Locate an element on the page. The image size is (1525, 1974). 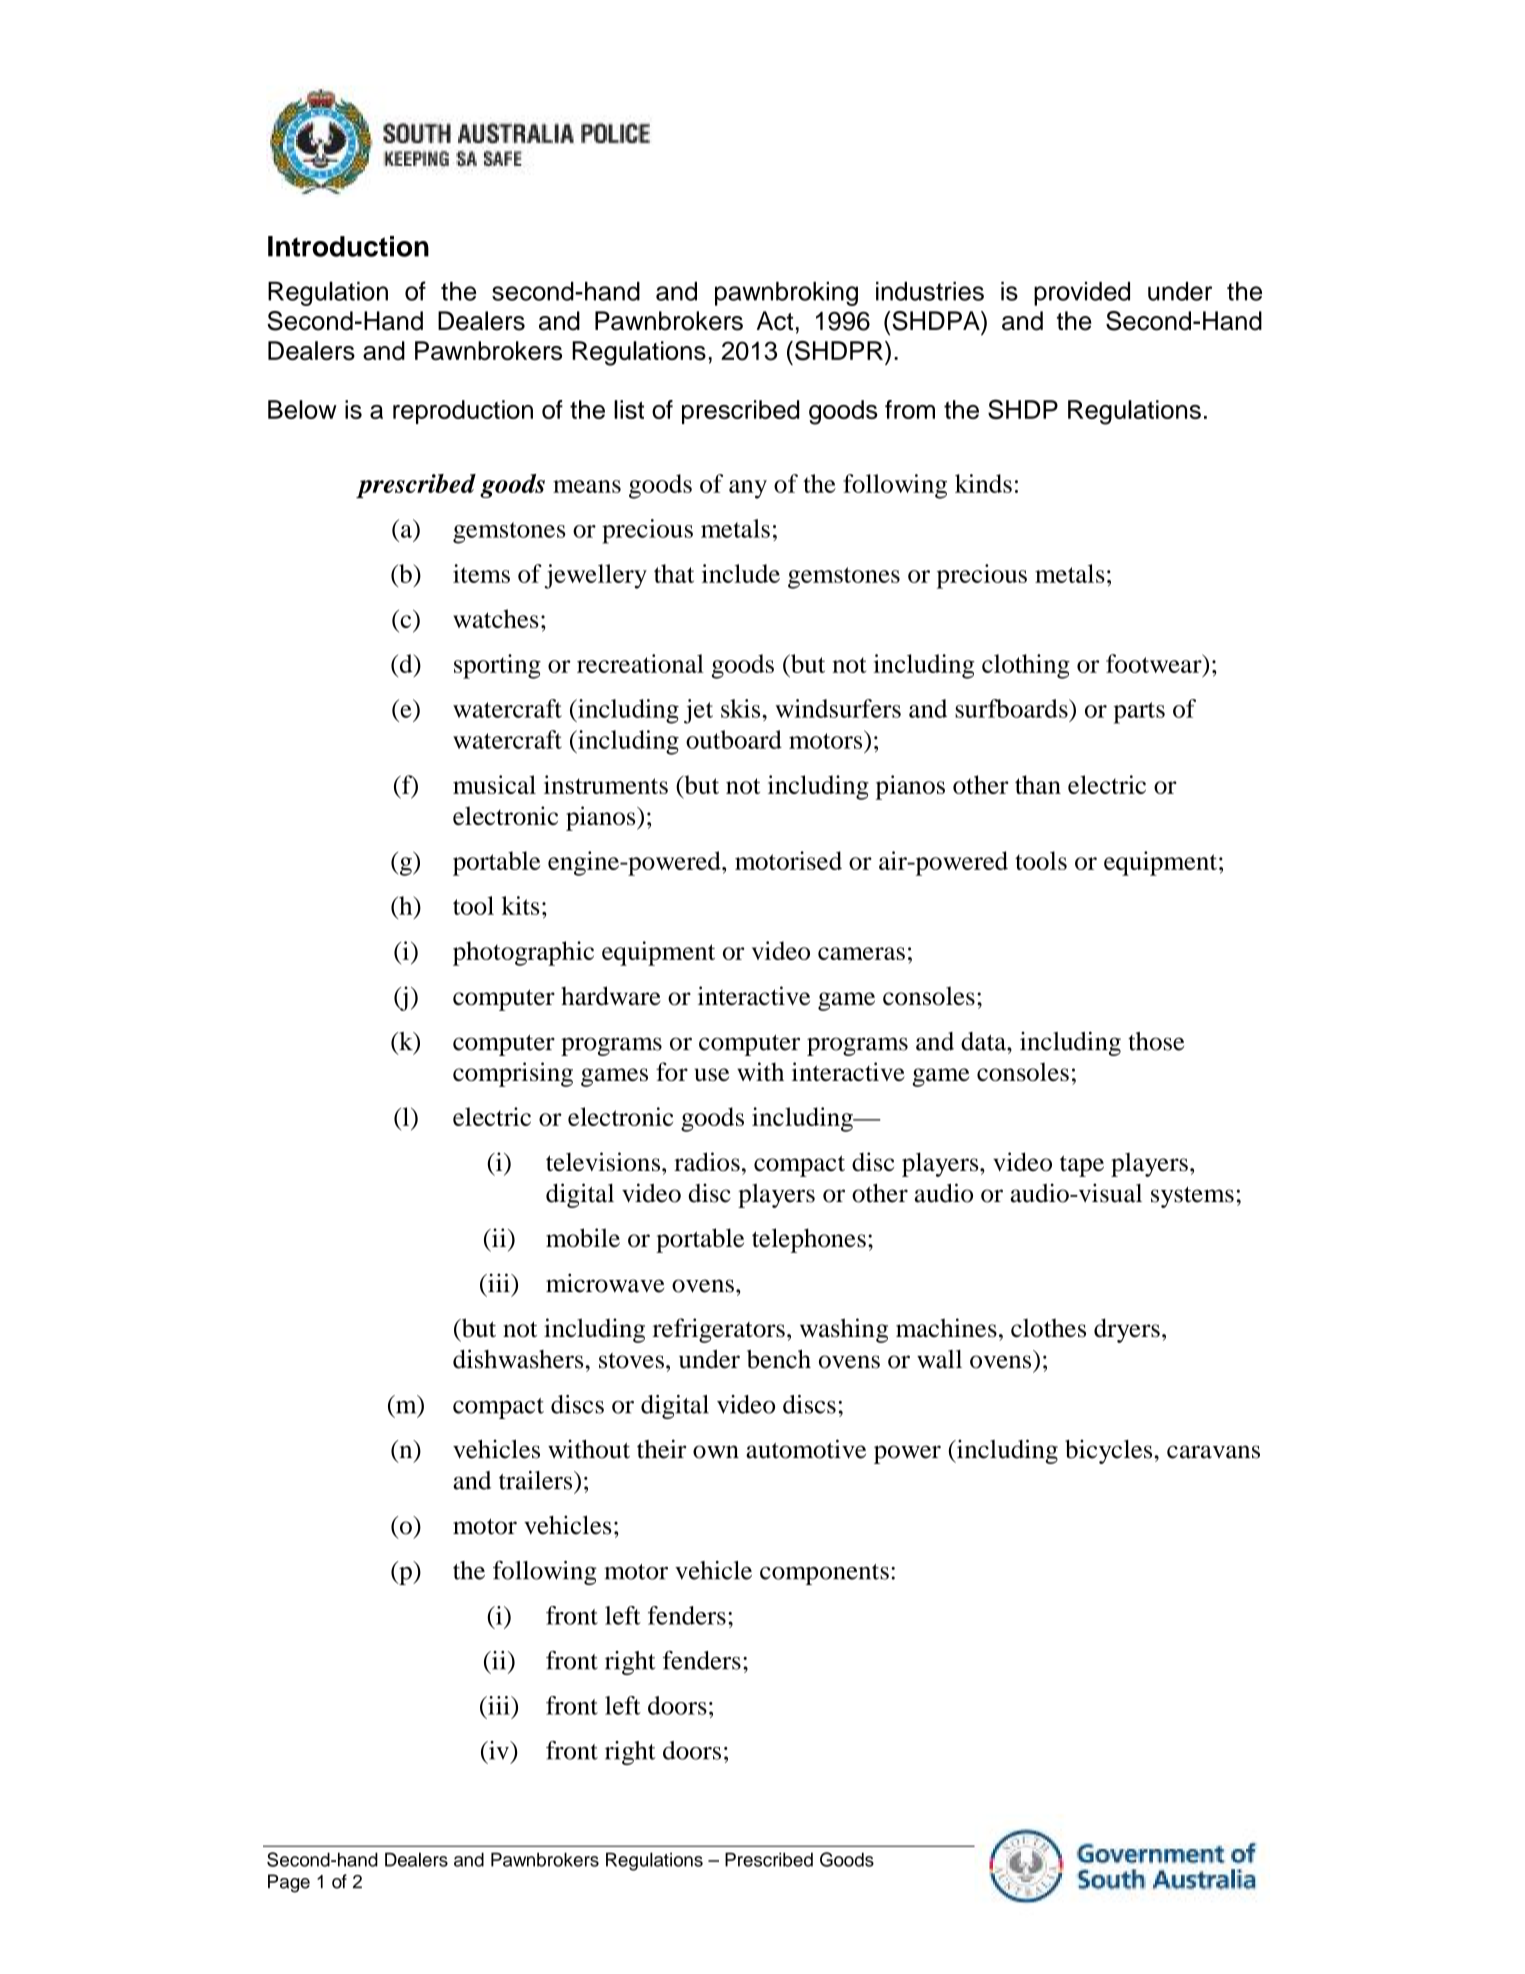
provided is located at coordinates (1082, 294).
